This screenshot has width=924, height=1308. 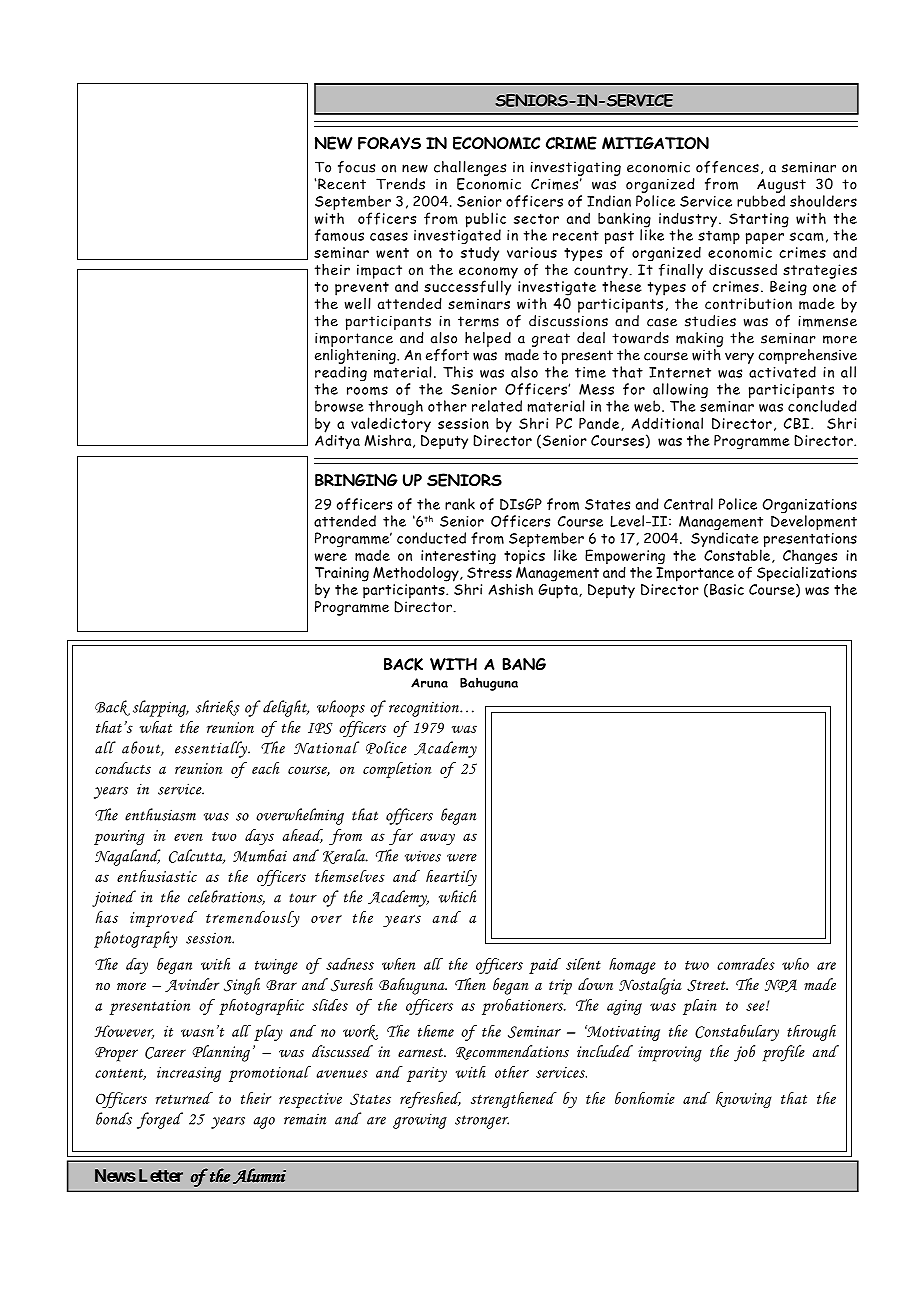 I want to click on CBI, so click(x=798, y=423).
